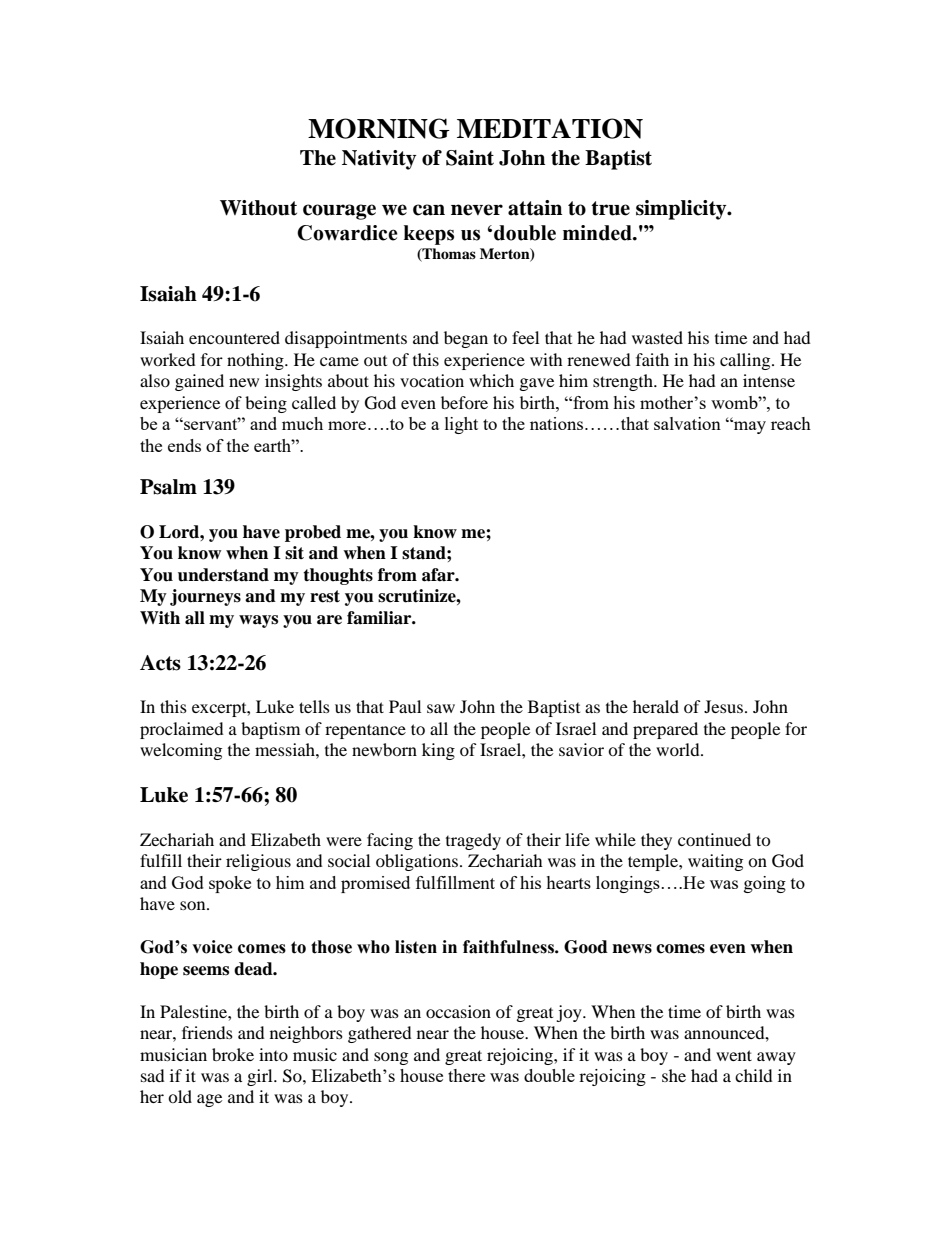  Describe the element at coordinates (679, 749) in the image. I see `world` at that location.
